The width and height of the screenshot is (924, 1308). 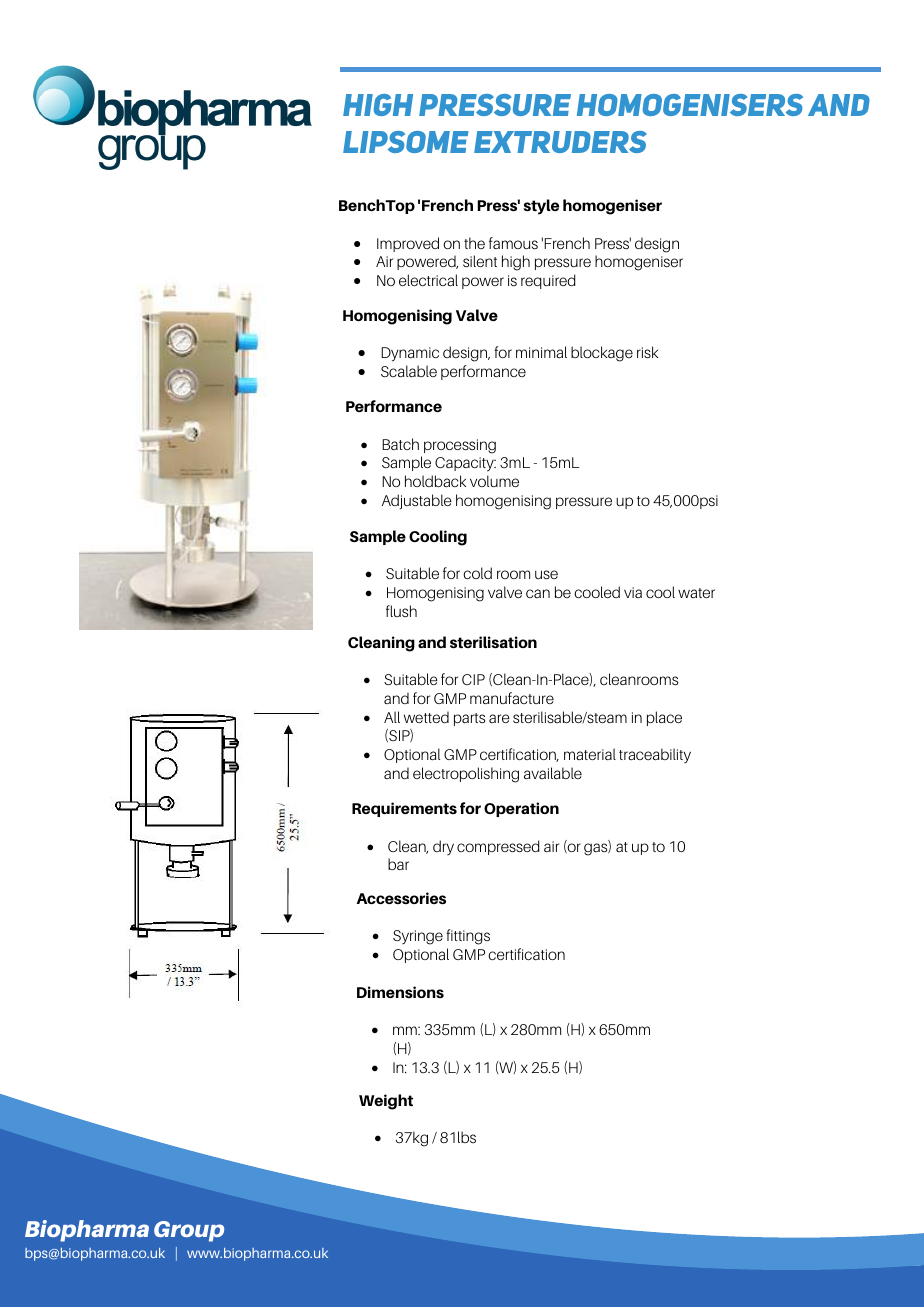 What do you see at coordinates (560, 142) in the screenshot?
I see `extruders` at bounding box center [560, 142].
